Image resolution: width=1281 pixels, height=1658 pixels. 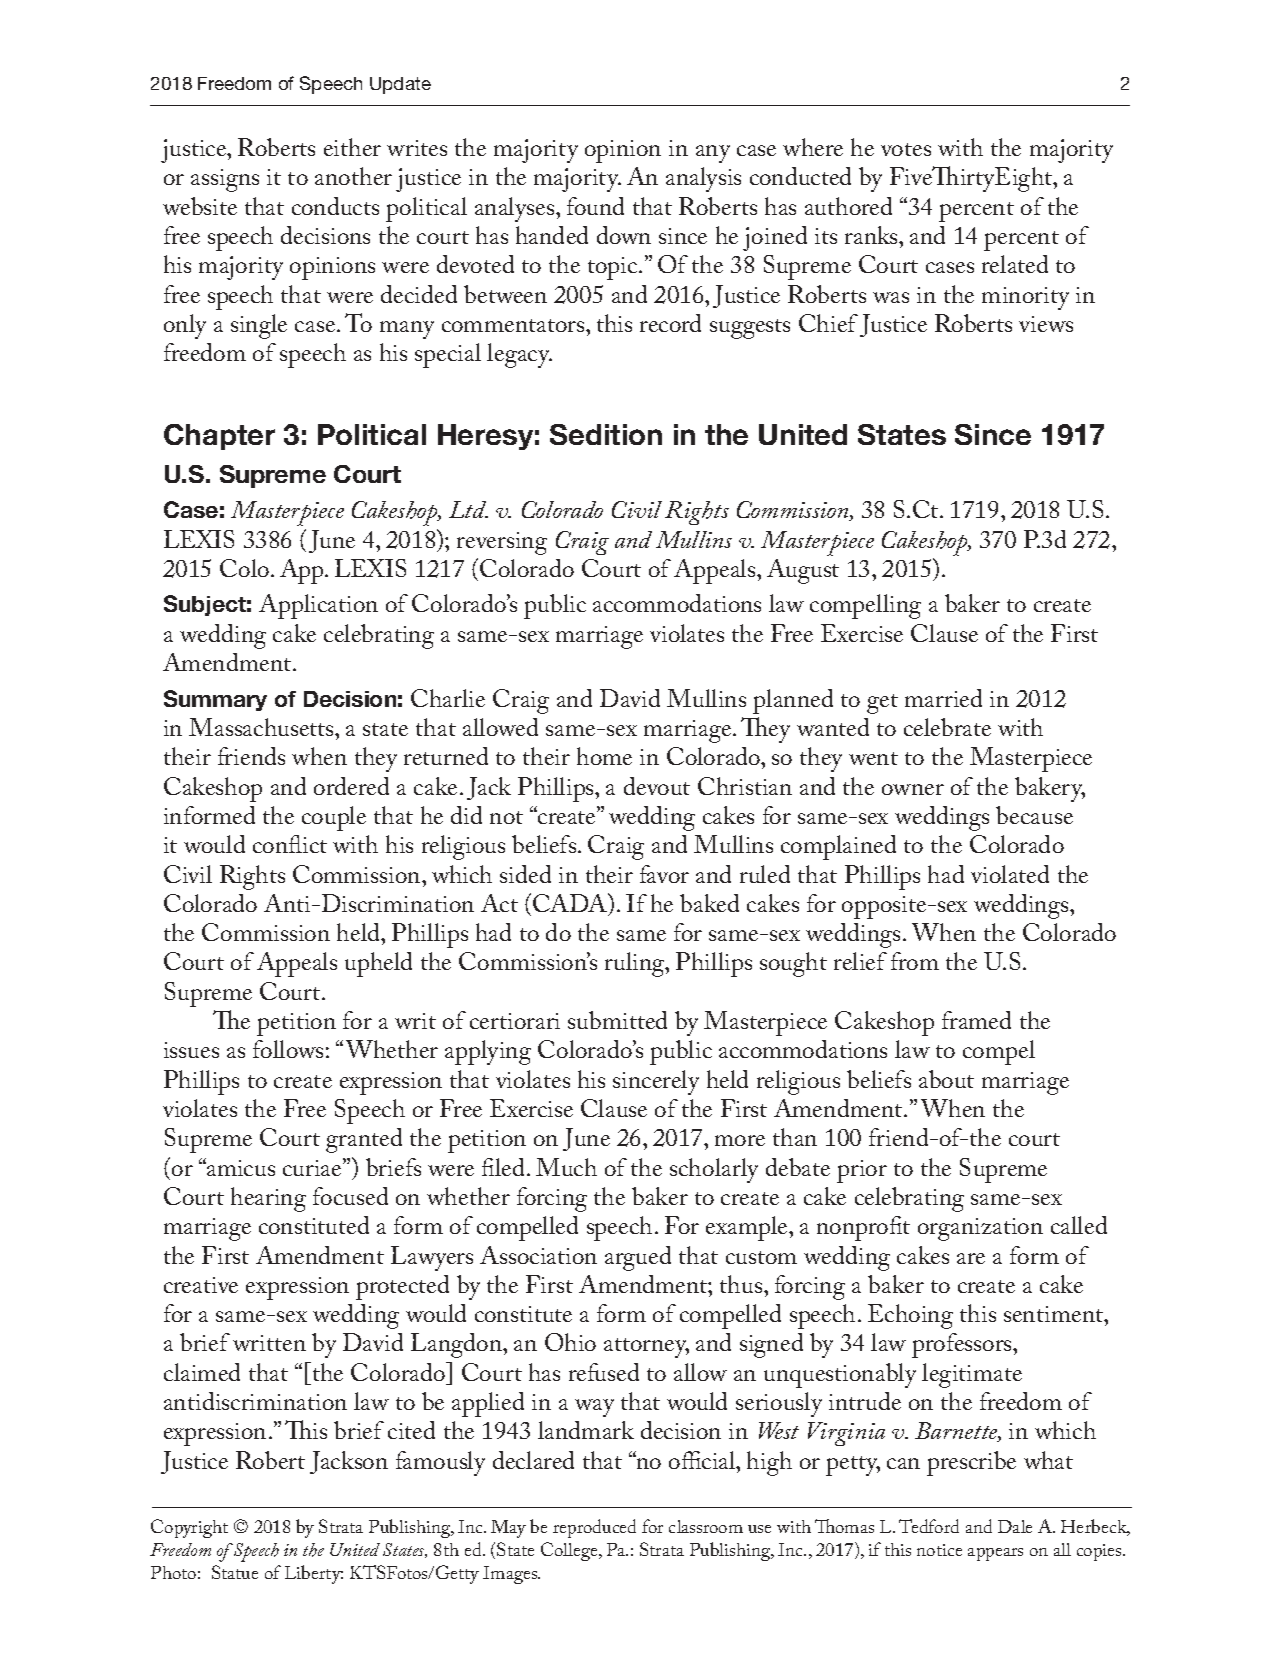 What do you see at coordinates (1034, 815) in the screenshot?
I see `because` at bounding box center [1034, 815].
